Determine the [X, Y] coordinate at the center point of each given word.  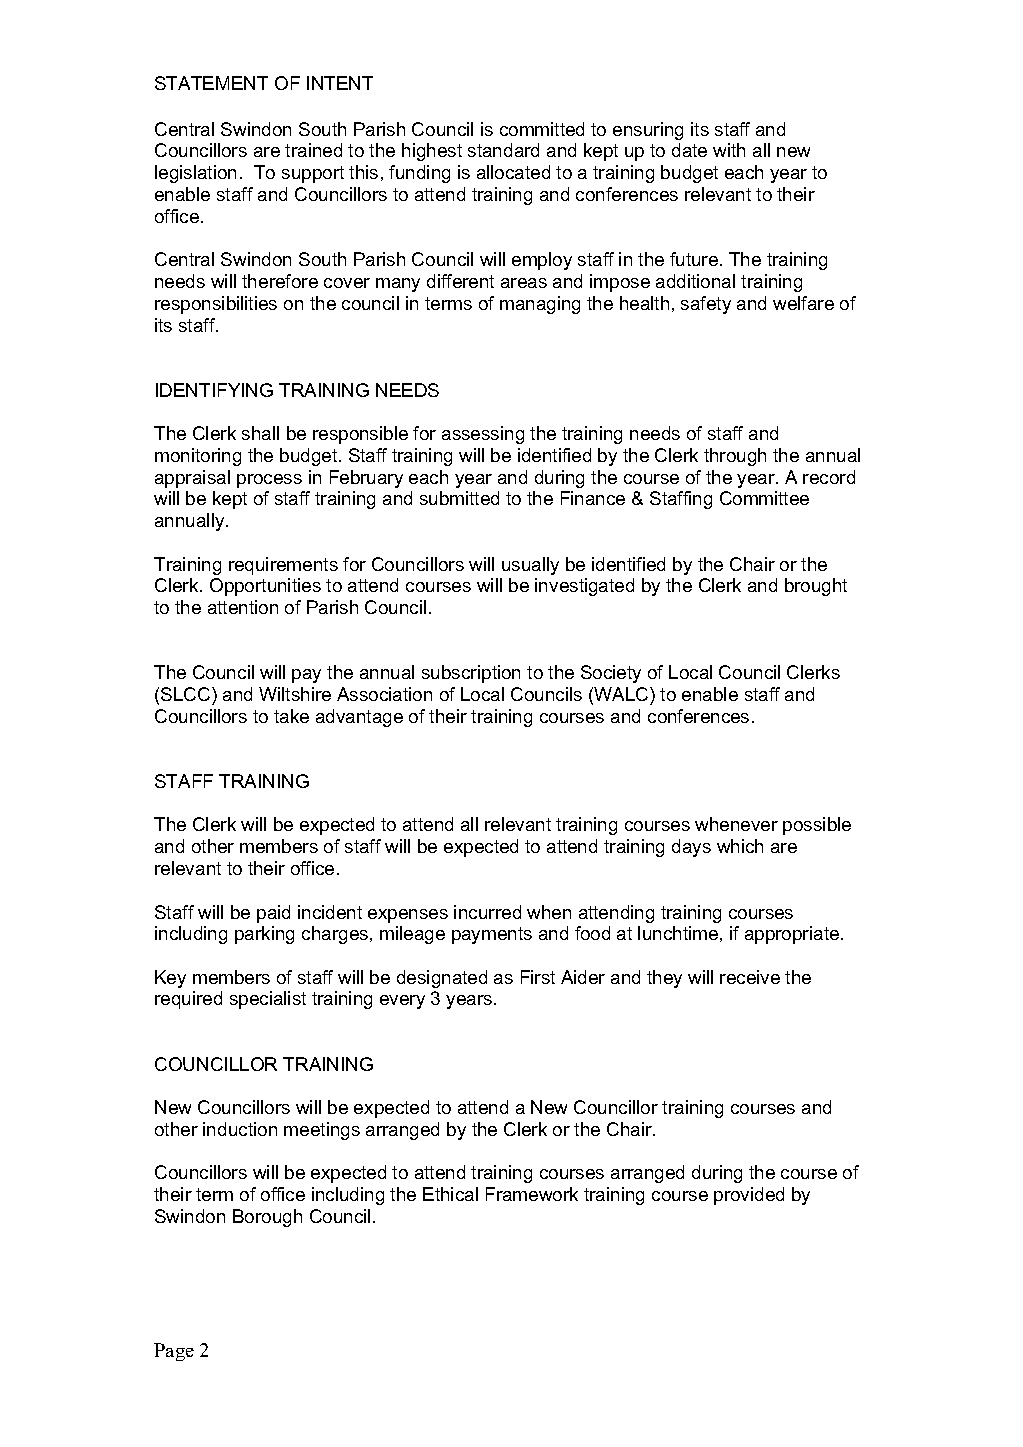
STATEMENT [211, 83]
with [729, 150]
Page [174, 1352]
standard [503, 150]
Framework [532, 1194]
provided [749, 1196]
